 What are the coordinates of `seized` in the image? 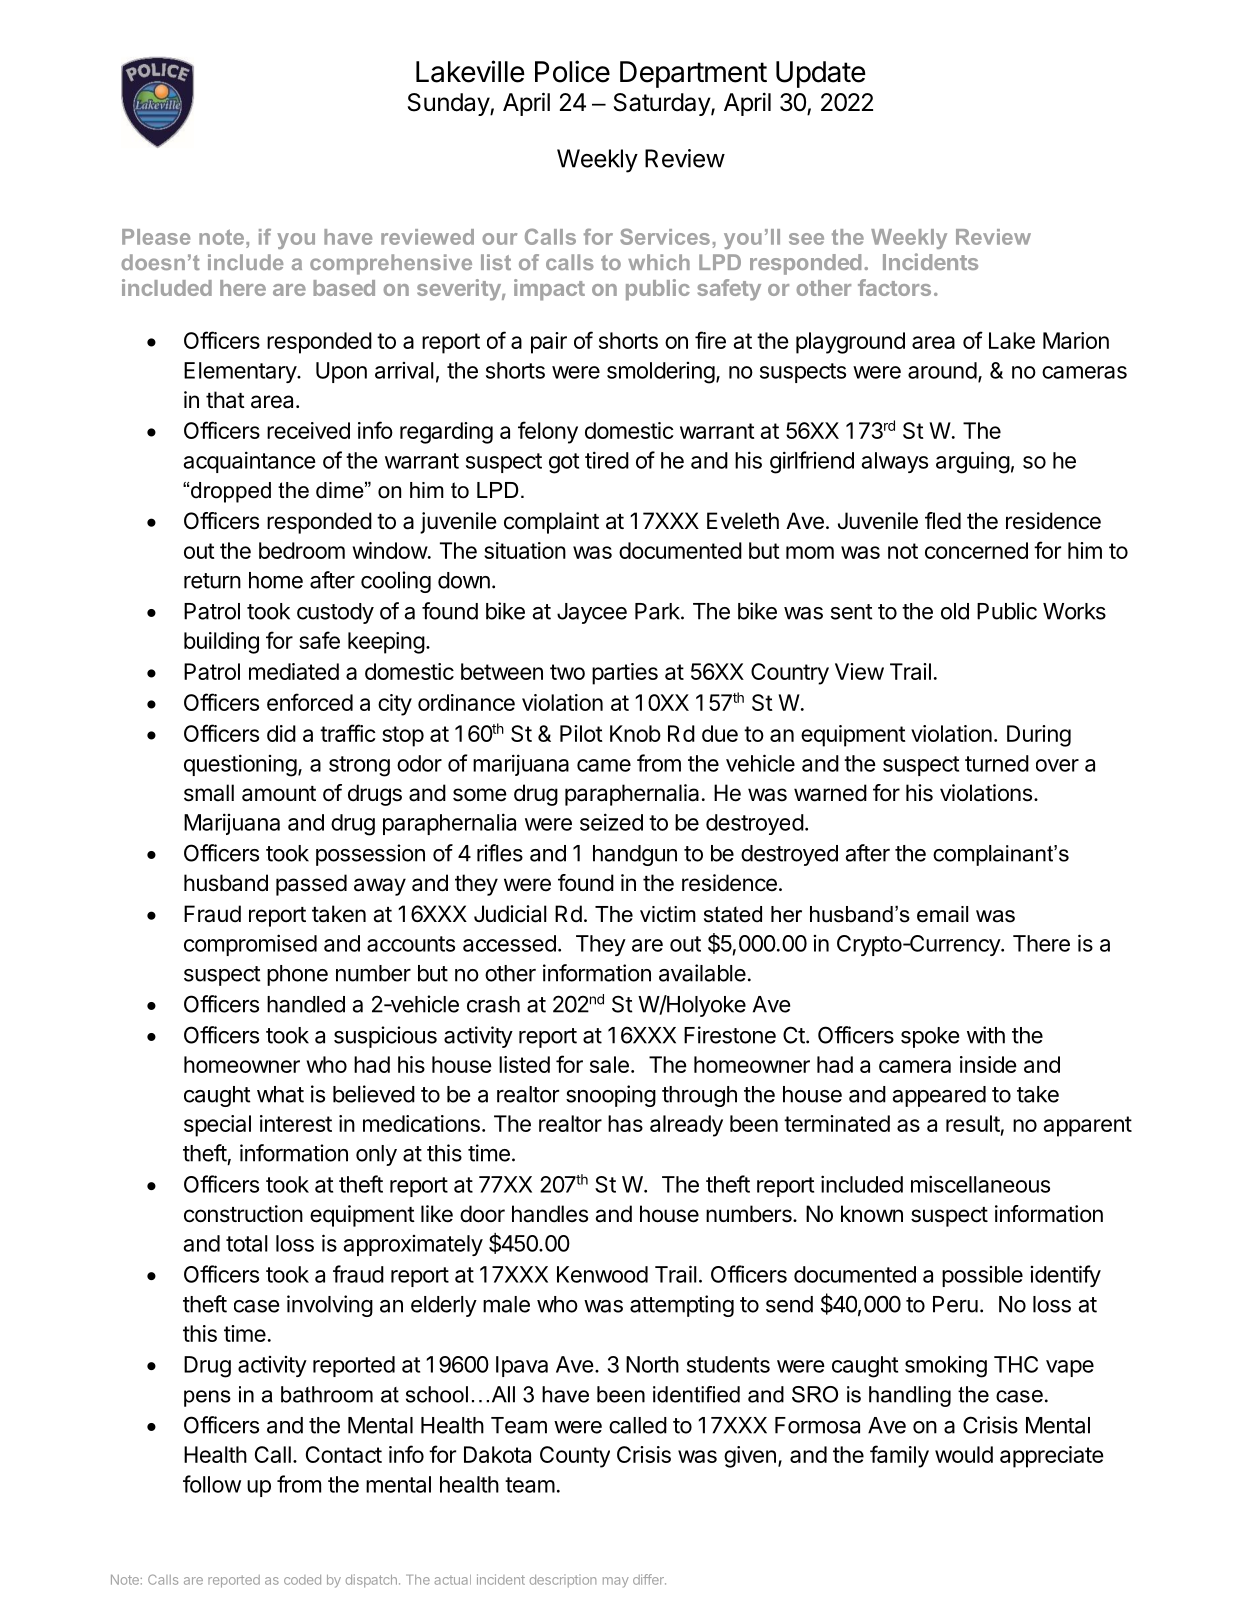 It's located at (611, 822).
